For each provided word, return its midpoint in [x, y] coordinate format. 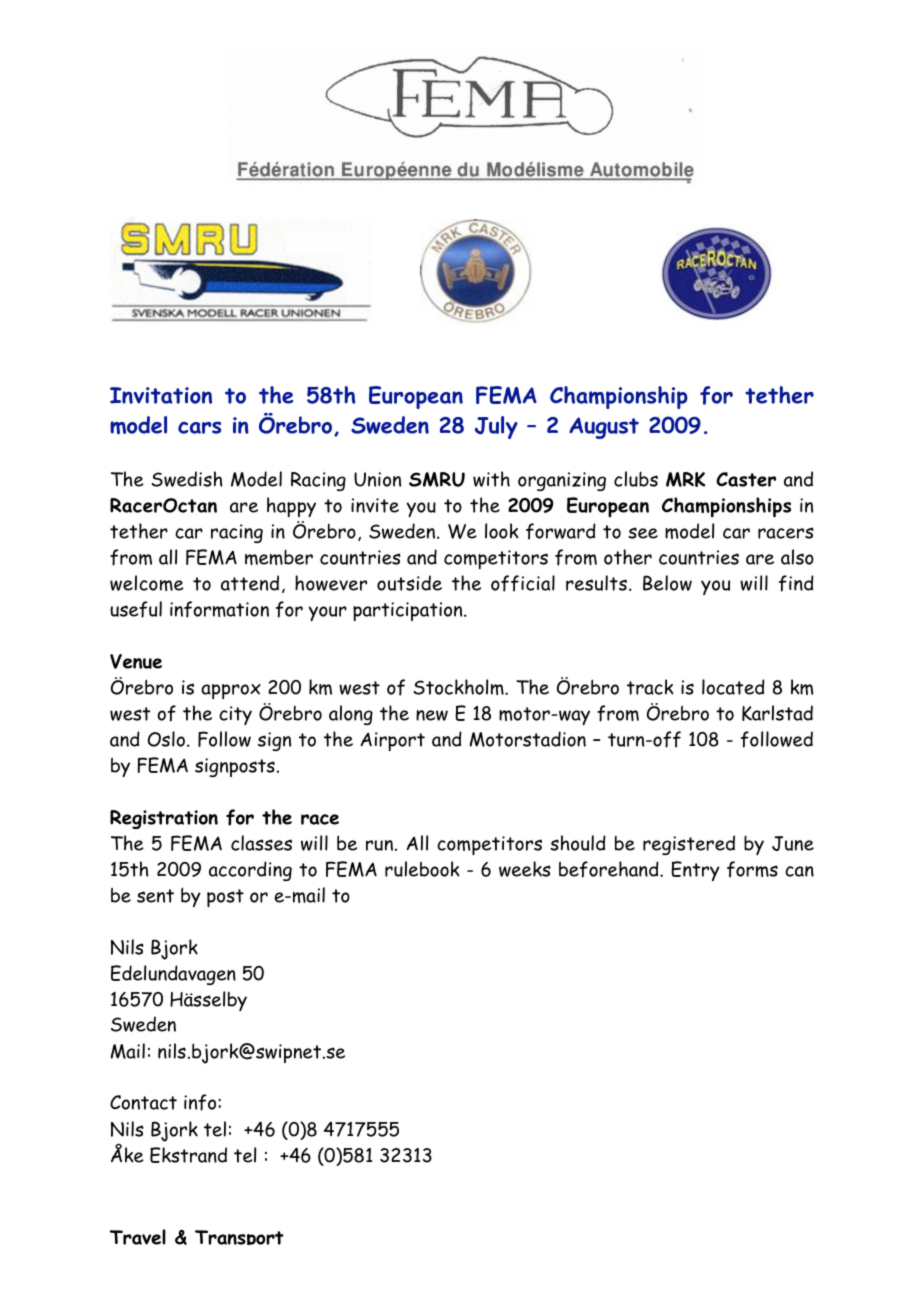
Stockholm [459, 687]
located [733, 687]
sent [155, 896]
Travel [138, 1237]
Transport [239, 1237]
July [496, 427]
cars [199, 427]
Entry [695, 871]
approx [231, 691]
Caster [746, 479]
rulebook [422, 869]
